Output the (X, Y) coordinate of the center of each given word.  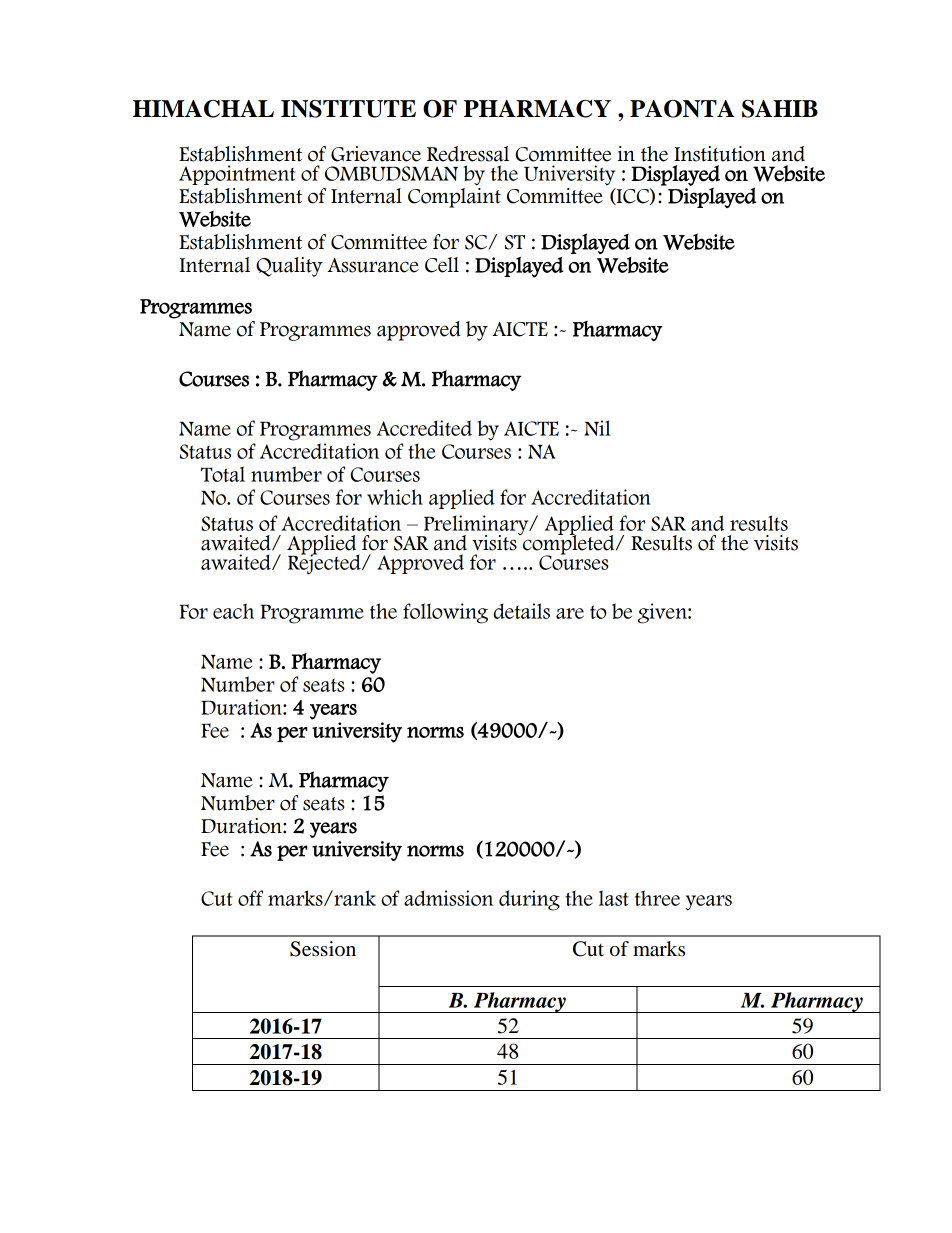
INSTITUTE (348, 109)
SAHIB (780, 109)
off (250, 898)
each (233, 611)
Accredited (424, 428)
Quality (289, 267)
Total (223, 474)
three (657, 898)
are (570, 613)
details (521, 611)
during (529, 900)
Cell (442, 265)
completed (569, 544)
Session (323, 949)
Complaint (454, 198)
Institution (720, 154)
